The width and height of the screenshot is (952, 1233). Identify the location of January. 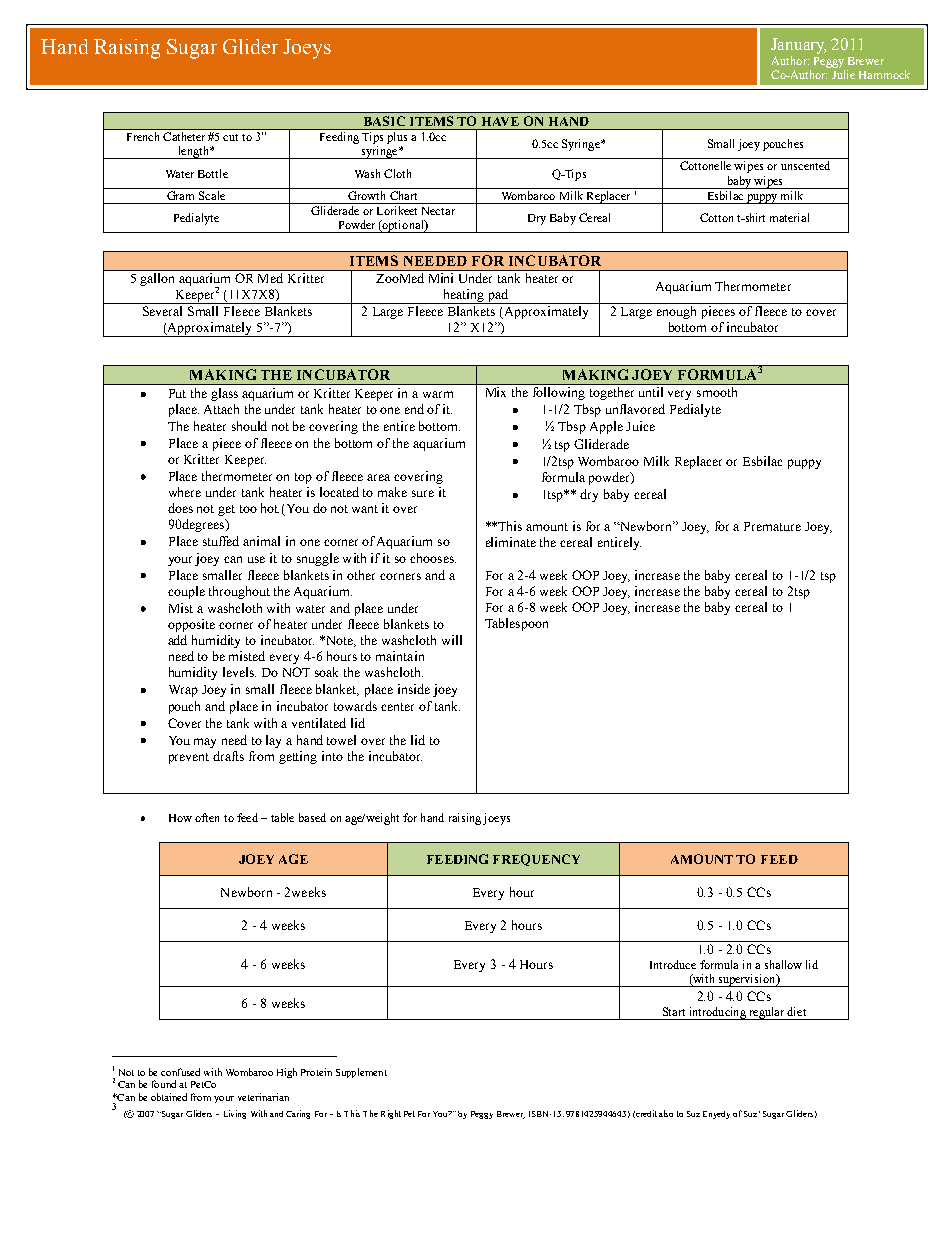
(798, 46).
